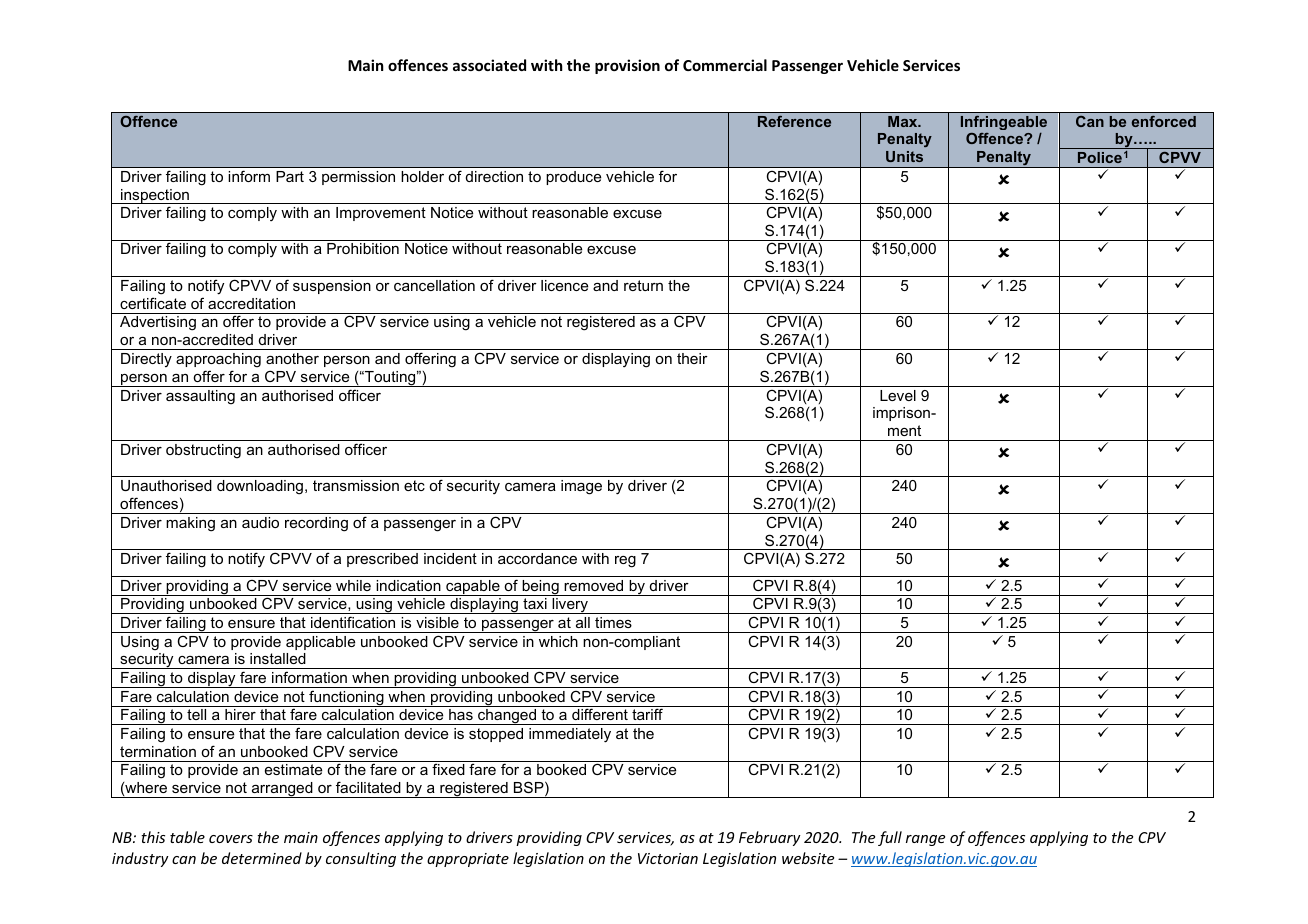 The height and width of the page is (924, 1308). What do you see at coordinates (725, 65) in the page?
I see `Commercial` at bounding box center [725, 65].
